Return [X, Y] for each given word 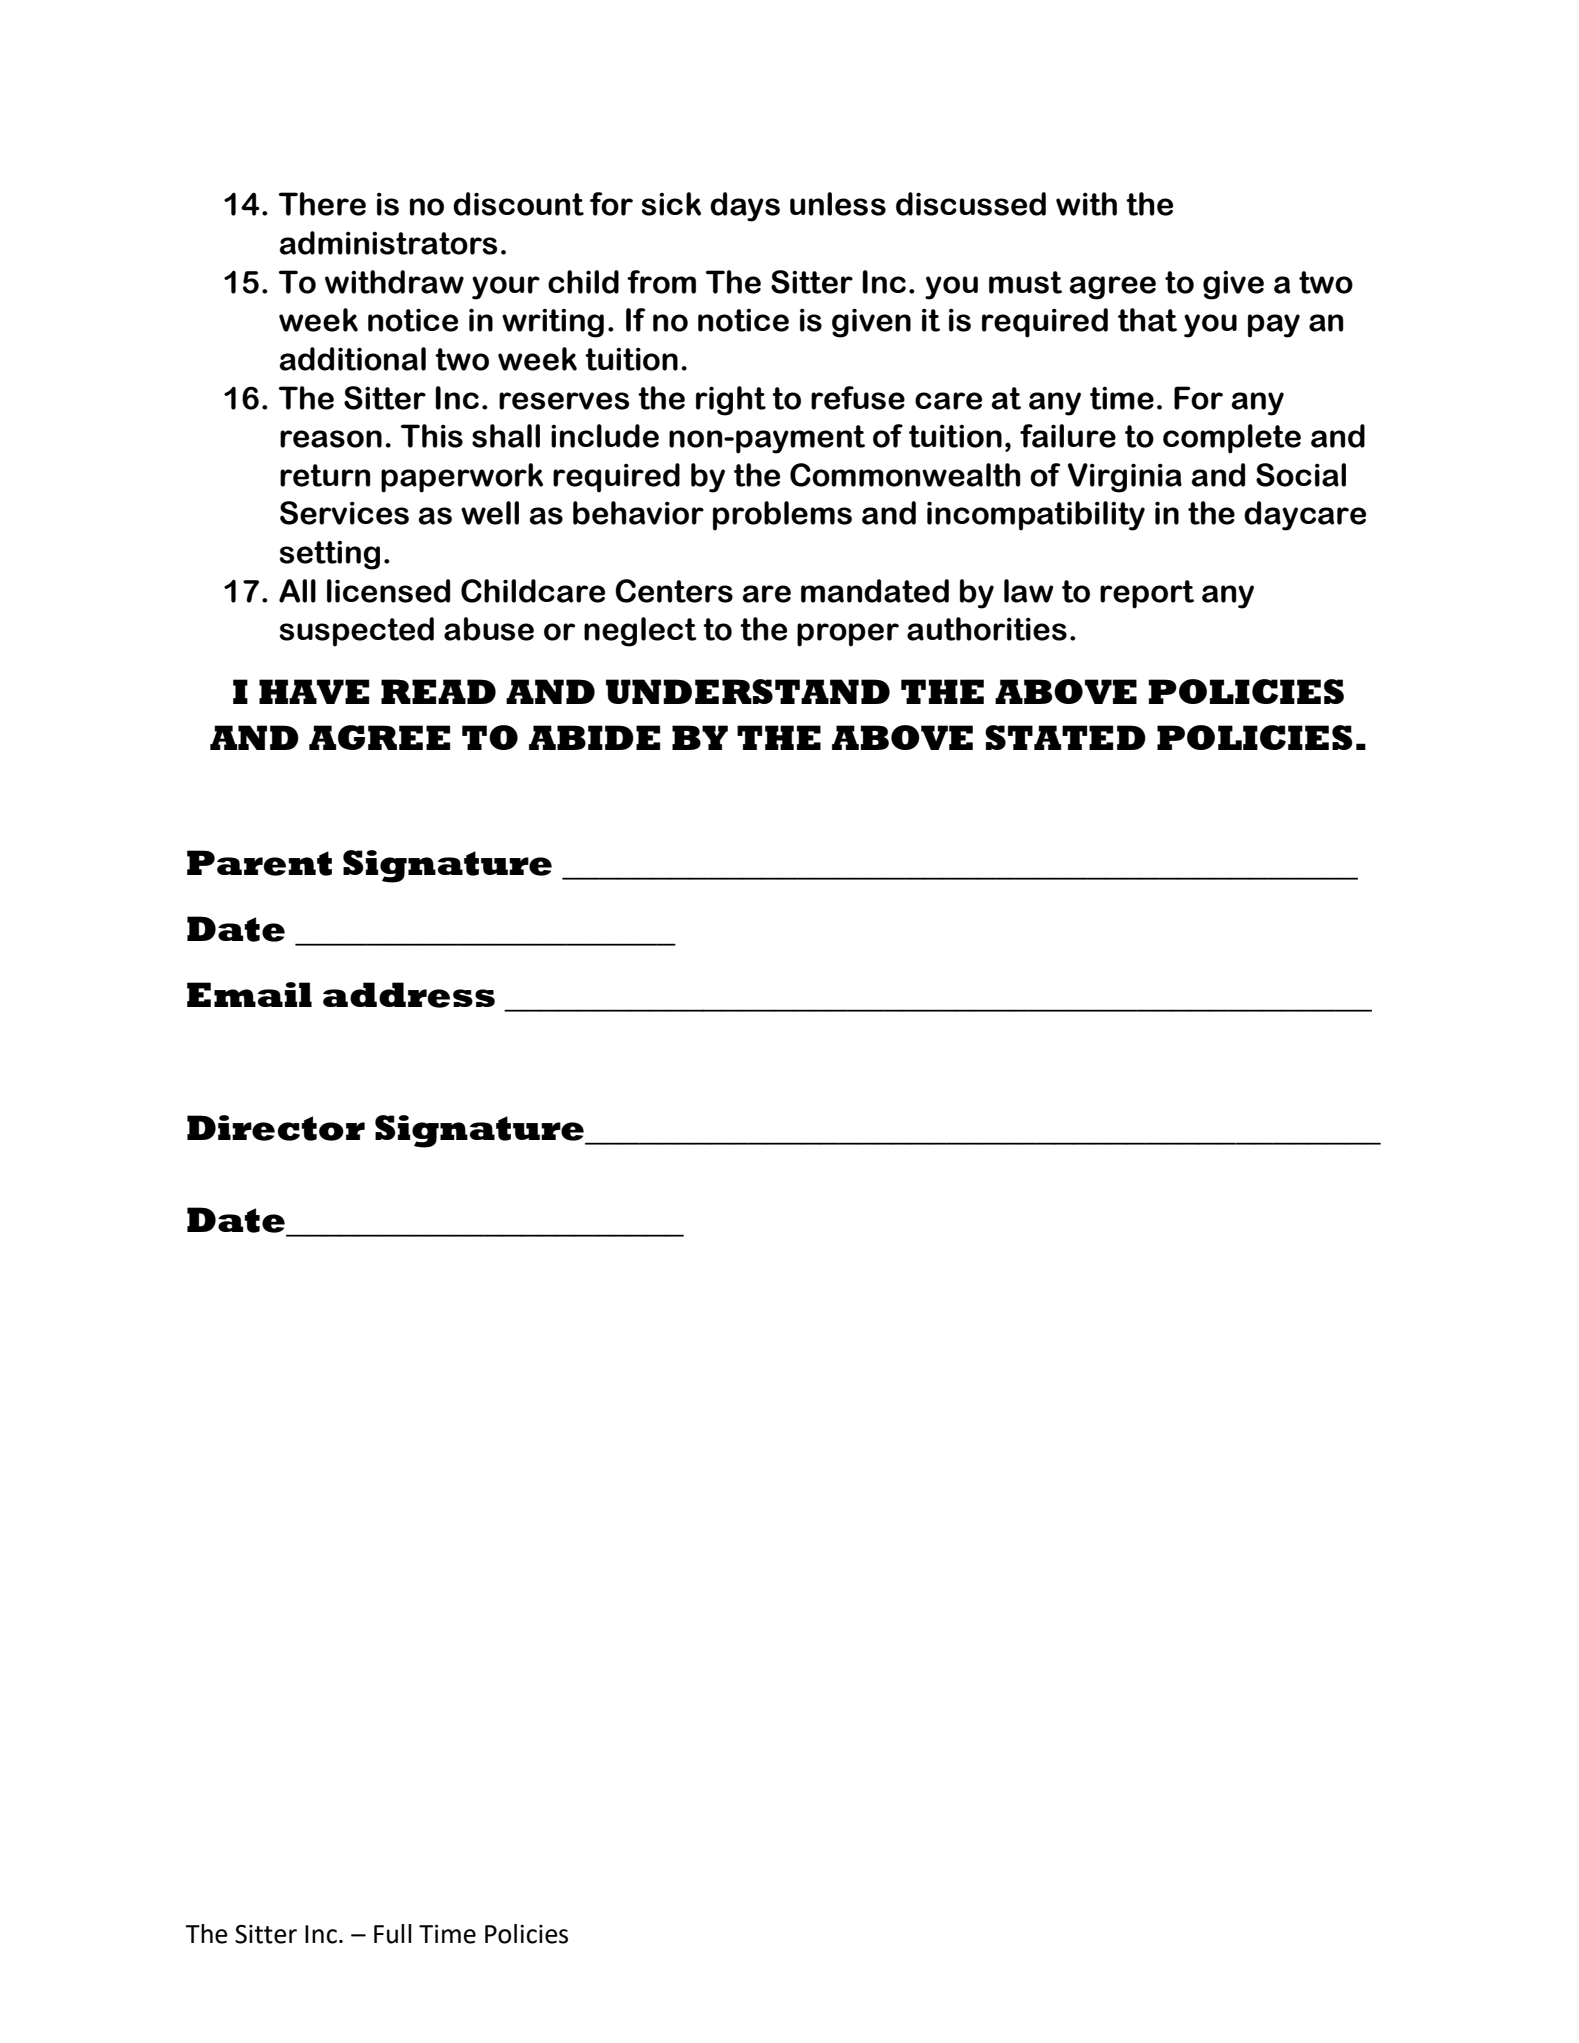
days [745, 207]
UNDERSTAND [748, 691]
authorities [987, 629]
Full [393, 1934]
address [409, 995]
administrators [388, 243]
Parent [259, 863]
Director [276, 1128]
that [1147, 320]
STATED [1065, 737]
